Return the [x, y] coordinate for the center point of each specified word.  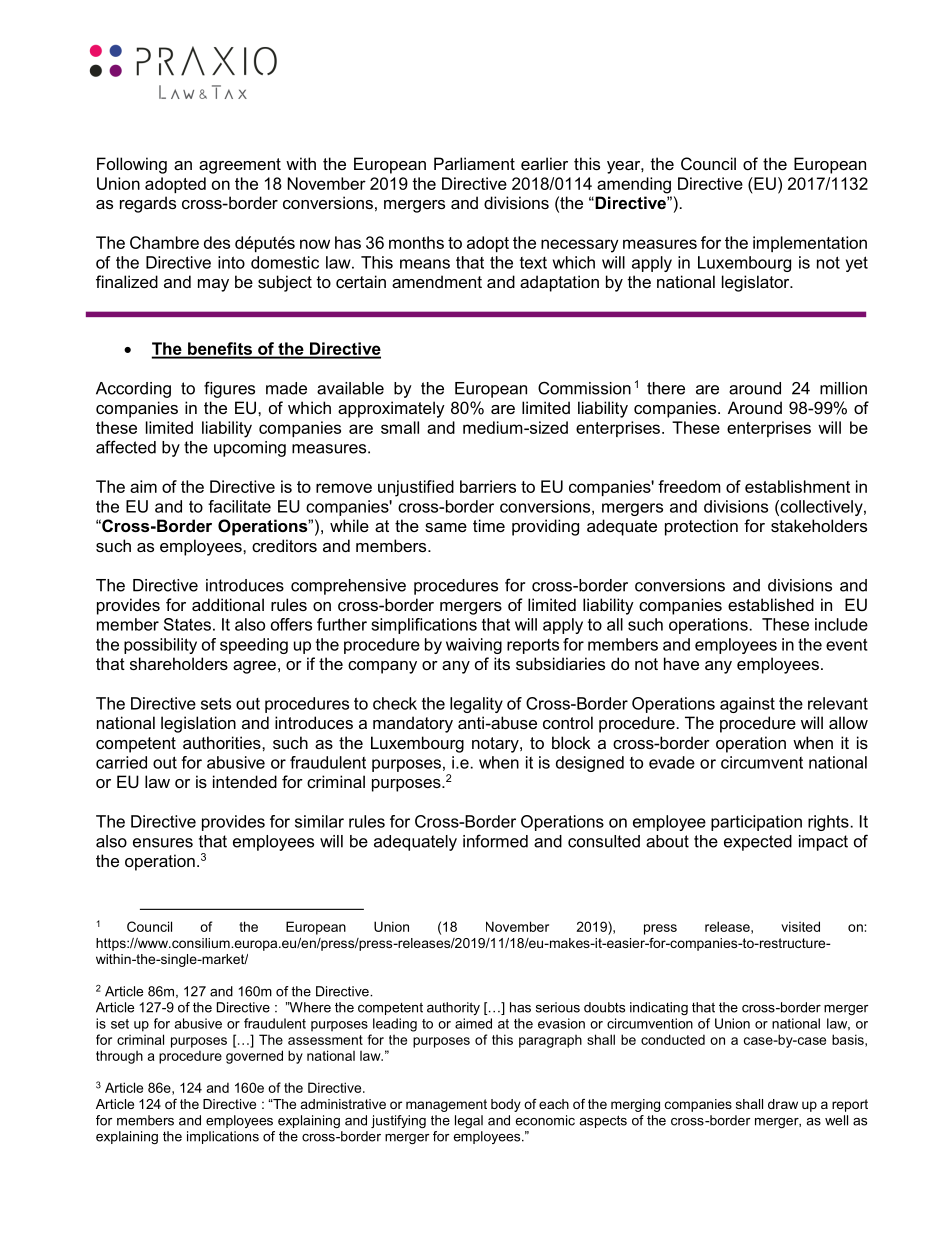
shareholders [179, 663]
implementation [810, 244]
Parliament [474, 163]
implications [223, 1137]
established [771, 604]
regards [148, 204]
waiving [474, 646]
